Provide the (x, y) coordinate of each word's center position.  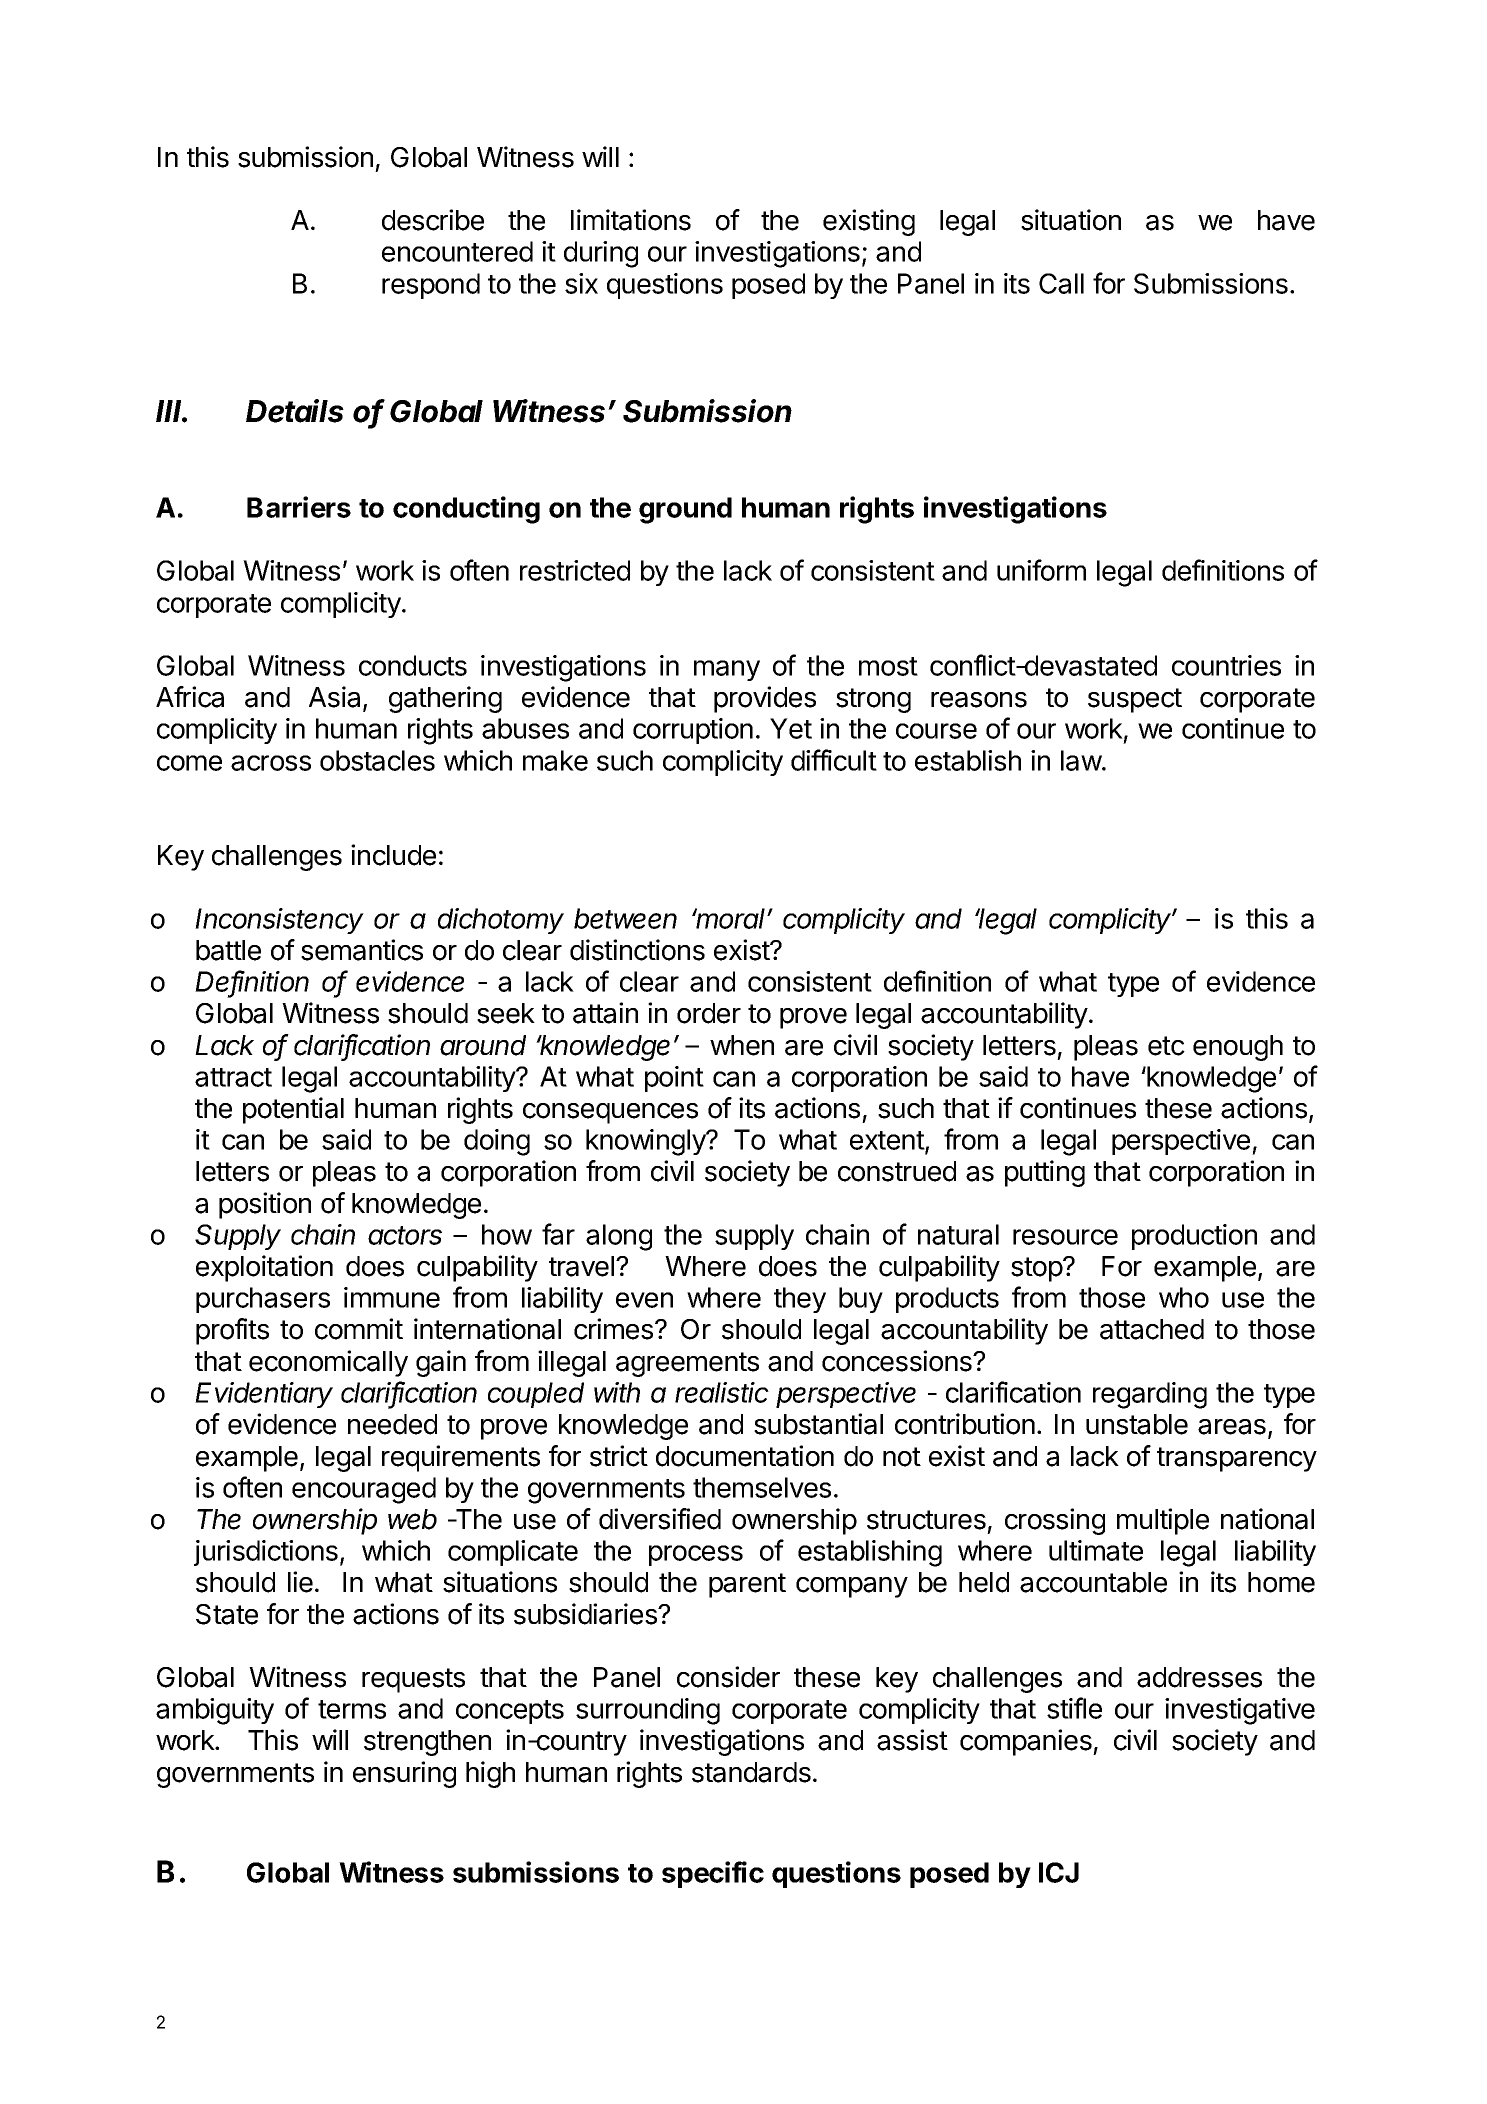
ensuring (404, 1774)
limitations (631, 220)
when (742, 1045)
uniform (1041, 570)
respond (431, 286)
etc (1166, 1046)
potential (293, 1110)
